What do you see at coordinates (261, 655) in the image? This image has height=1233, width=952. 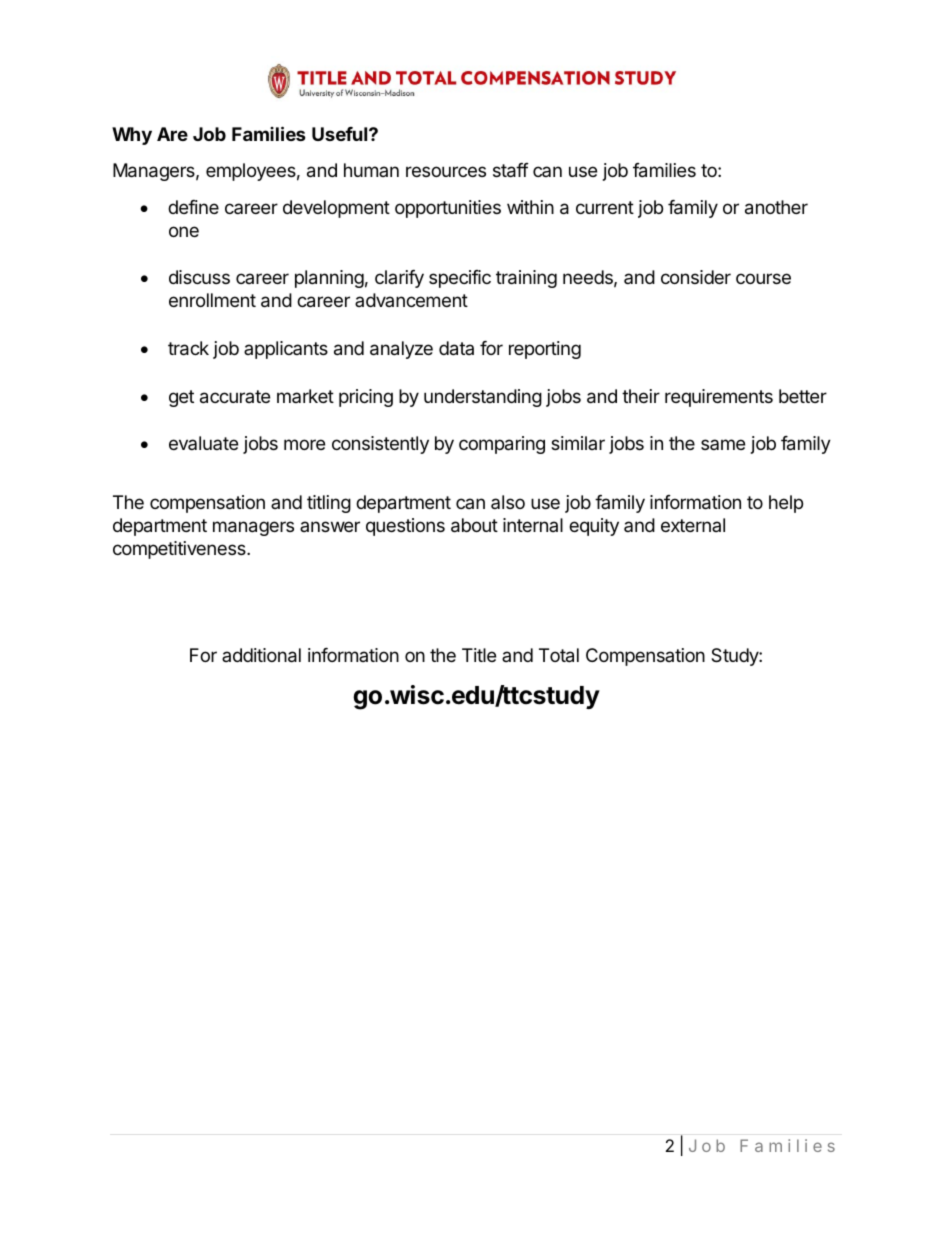 I see `additional` at bounding box center [261, 655].
